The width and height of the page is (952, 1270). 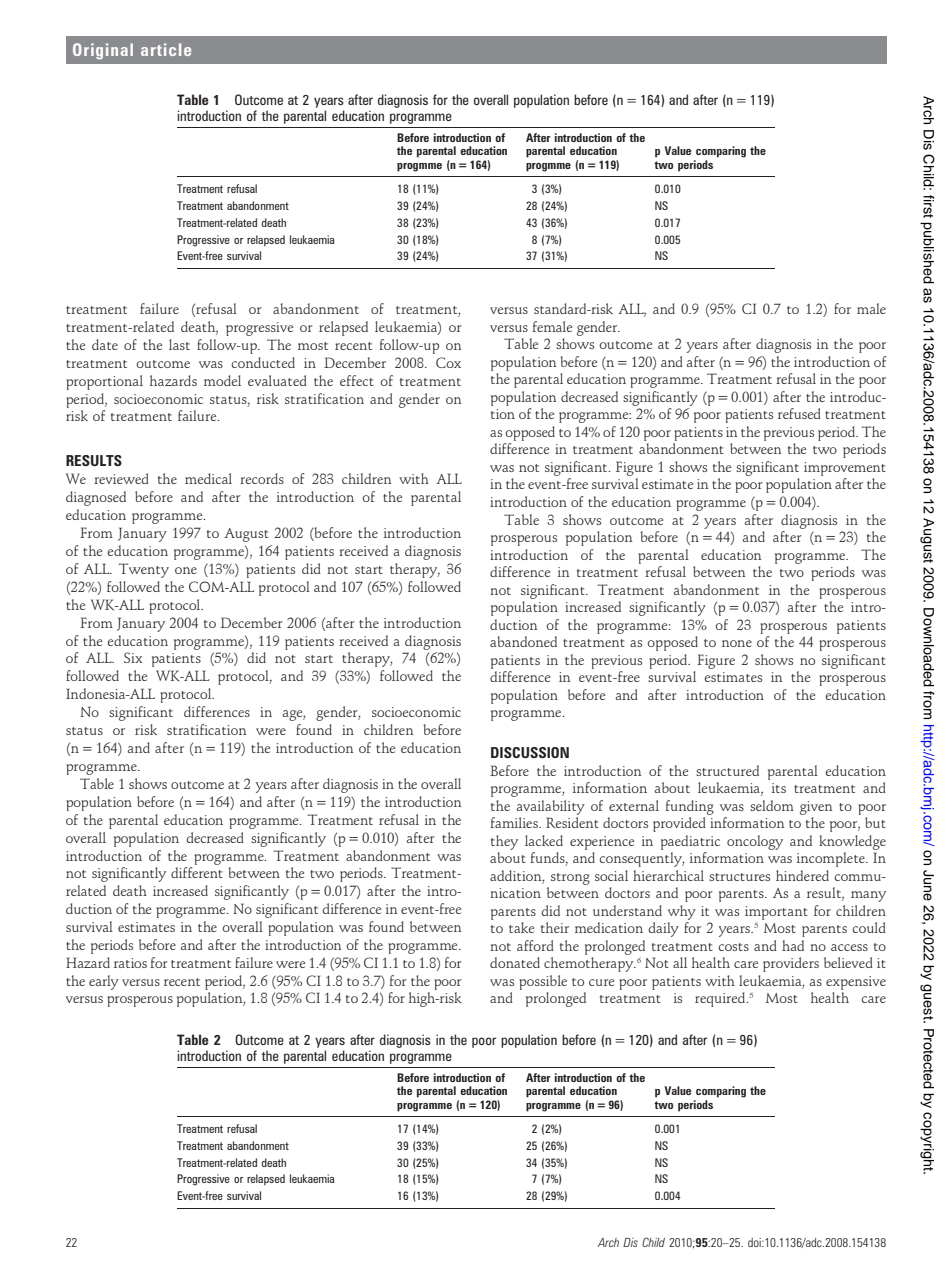 I want to click on refused, so click(x=799, y=413).
